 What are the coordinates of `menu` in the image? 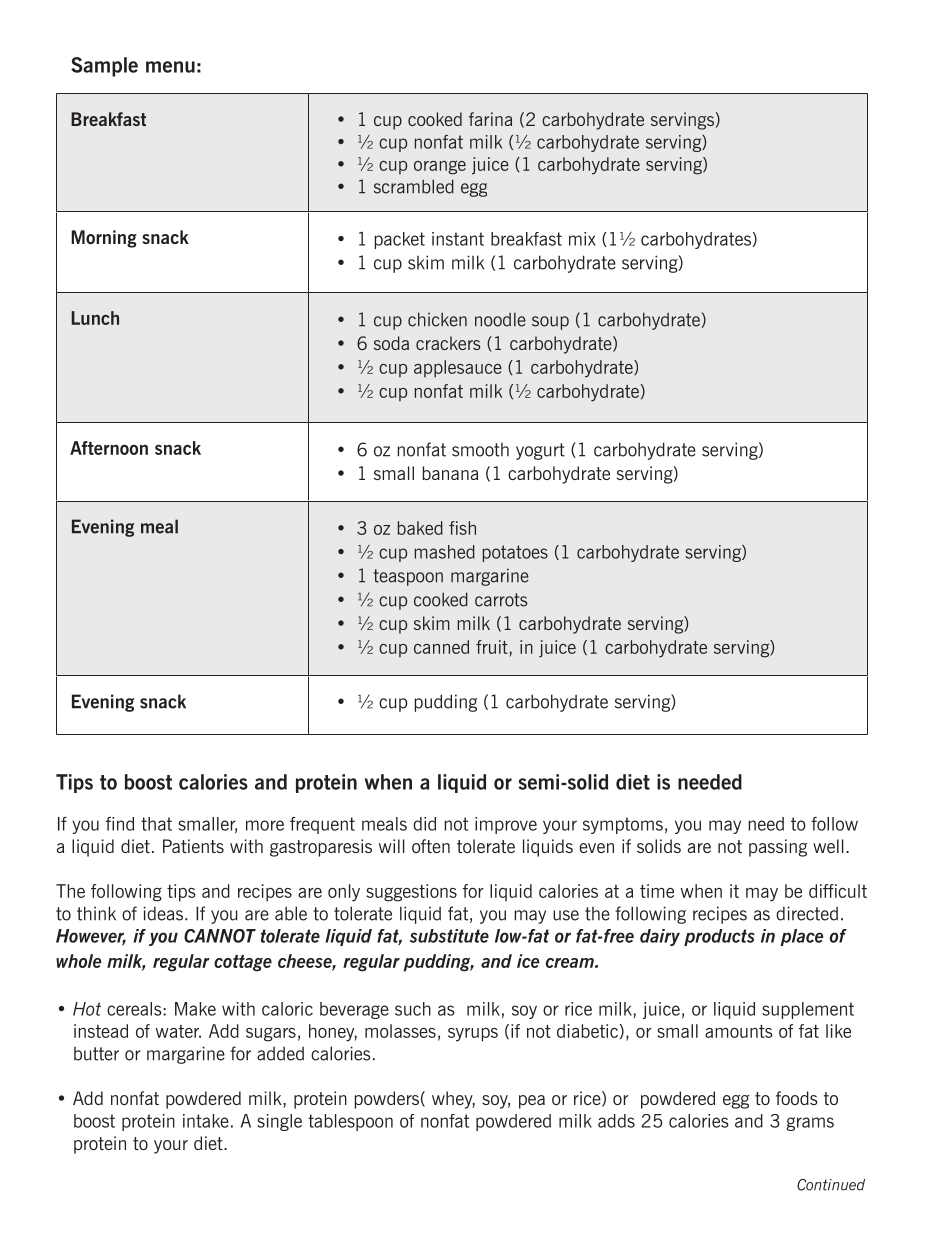 It's located at (170, 67).
